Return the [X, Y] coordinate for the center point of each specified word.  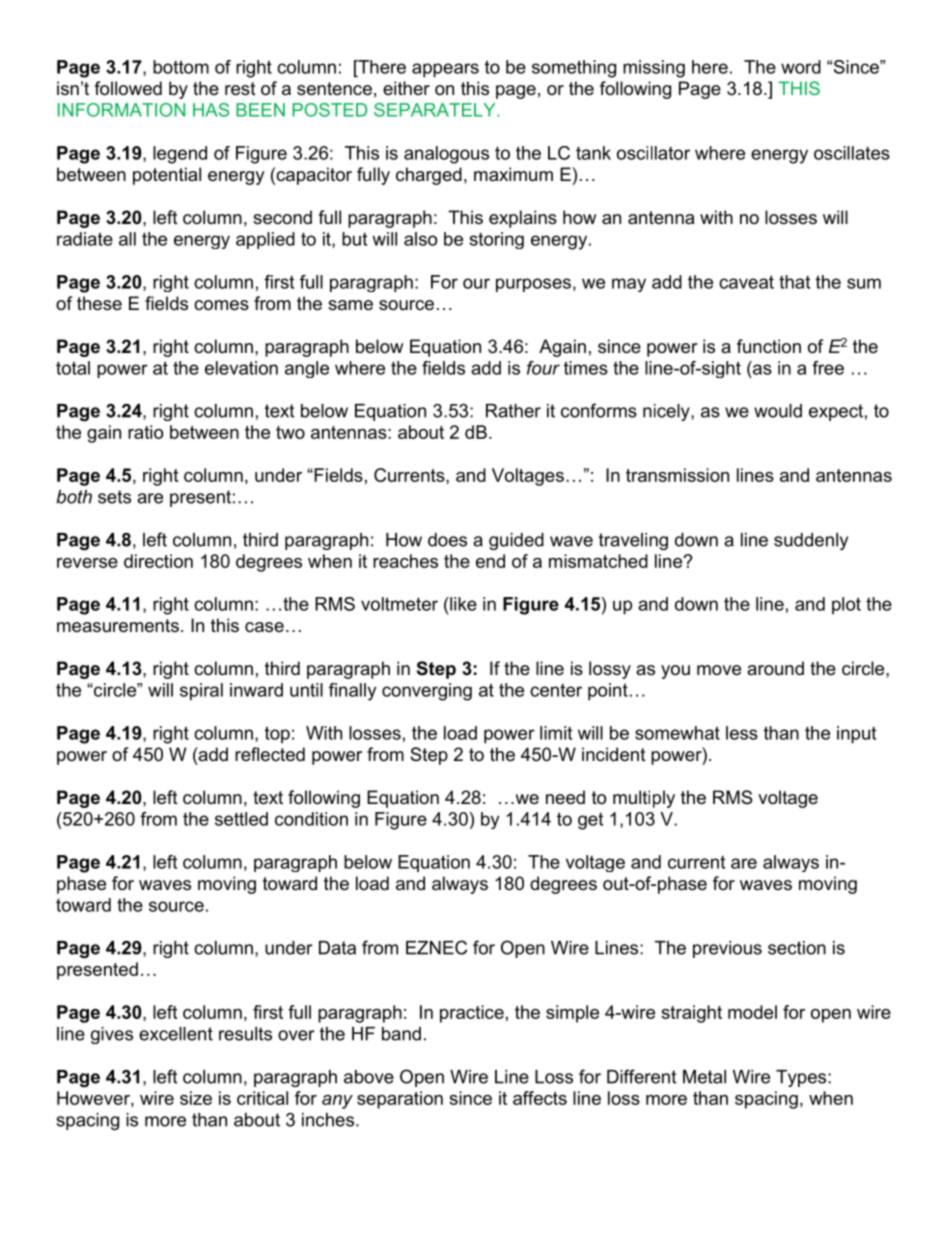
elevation [241, 368]
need [565, 797]
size [196, 1098]
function [769, 346]
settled [241, 819]
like [462, 604]
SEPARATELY [436, 110]
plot [846, 606]
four [543, 368]
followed [128, 88]
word [801, 67]
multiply [644, 799]
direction [158, 561]
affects [540, 1098]
